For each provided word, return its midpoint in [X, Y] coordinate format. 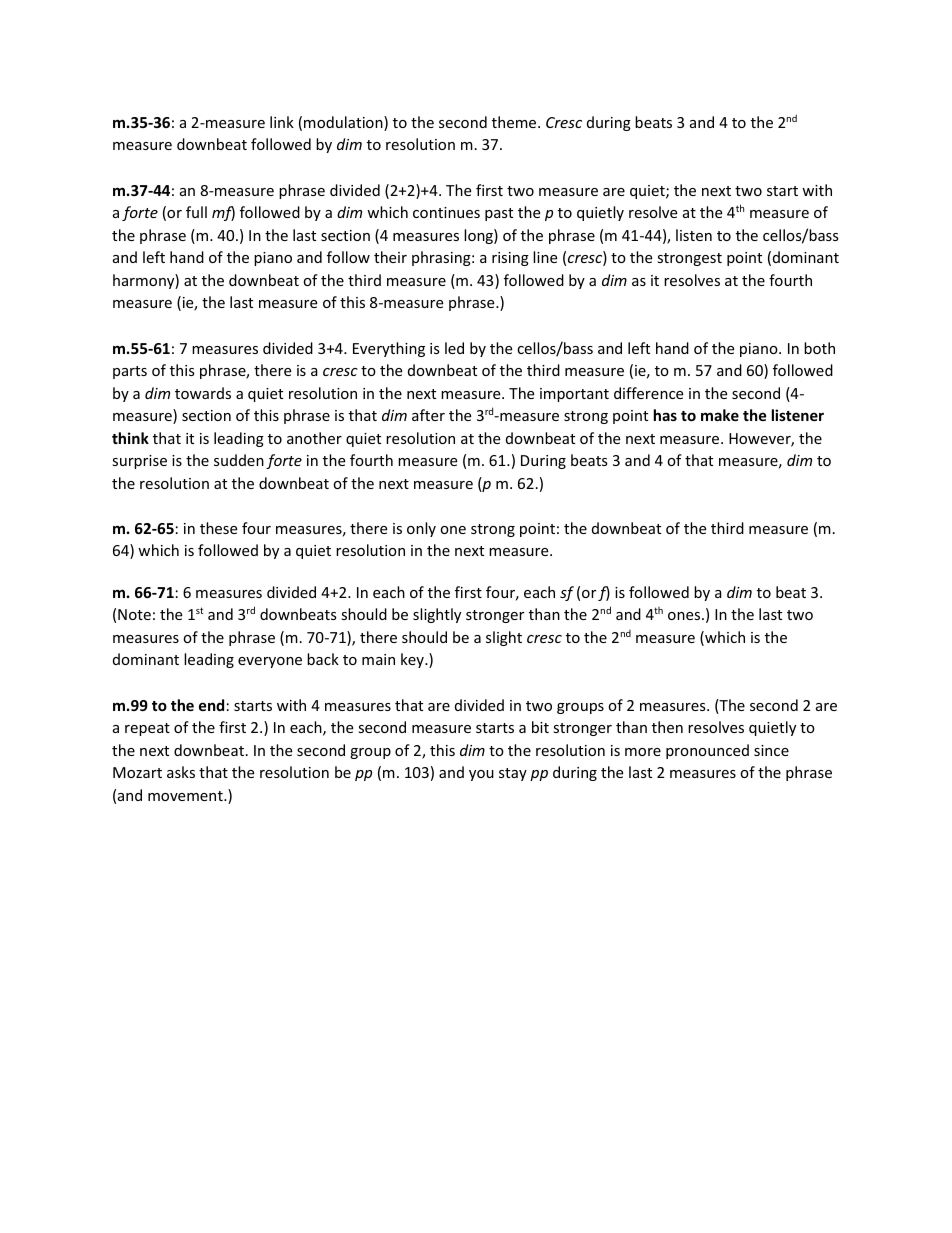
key [413, 660]
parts [130, 372]
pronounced [707, 751]
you [481, 775]
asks [181, 772]
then [667, 727]
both [819, 348]
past [499, 214]
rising [510, 259]
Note [134, 614]
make [720, 415]
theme [515, 122]
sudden [239, 460]
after [428, 415]
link [282, 122]
